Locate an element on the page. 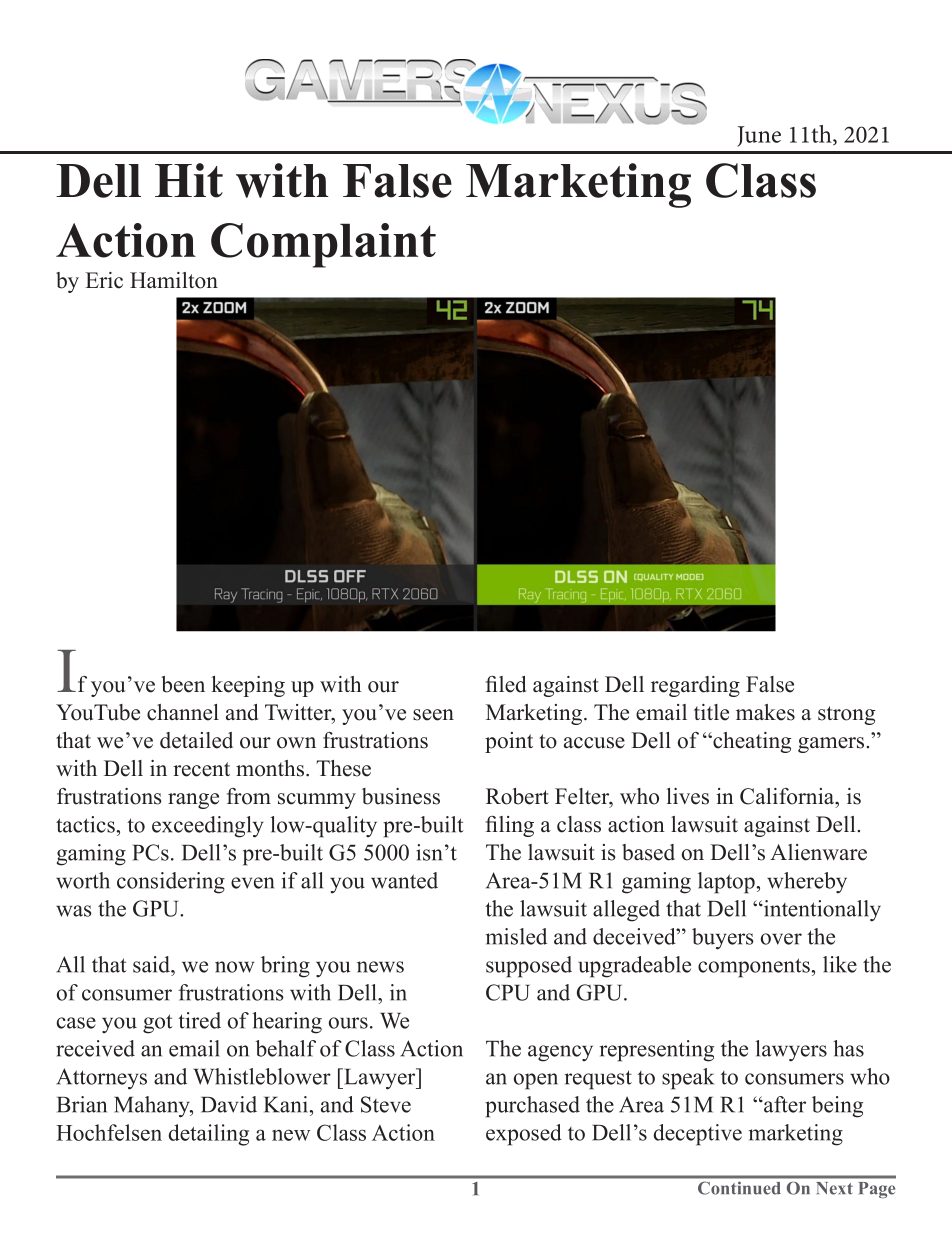 This page has height=1233, width=952. Hit is located at coordinates (189, 180).
